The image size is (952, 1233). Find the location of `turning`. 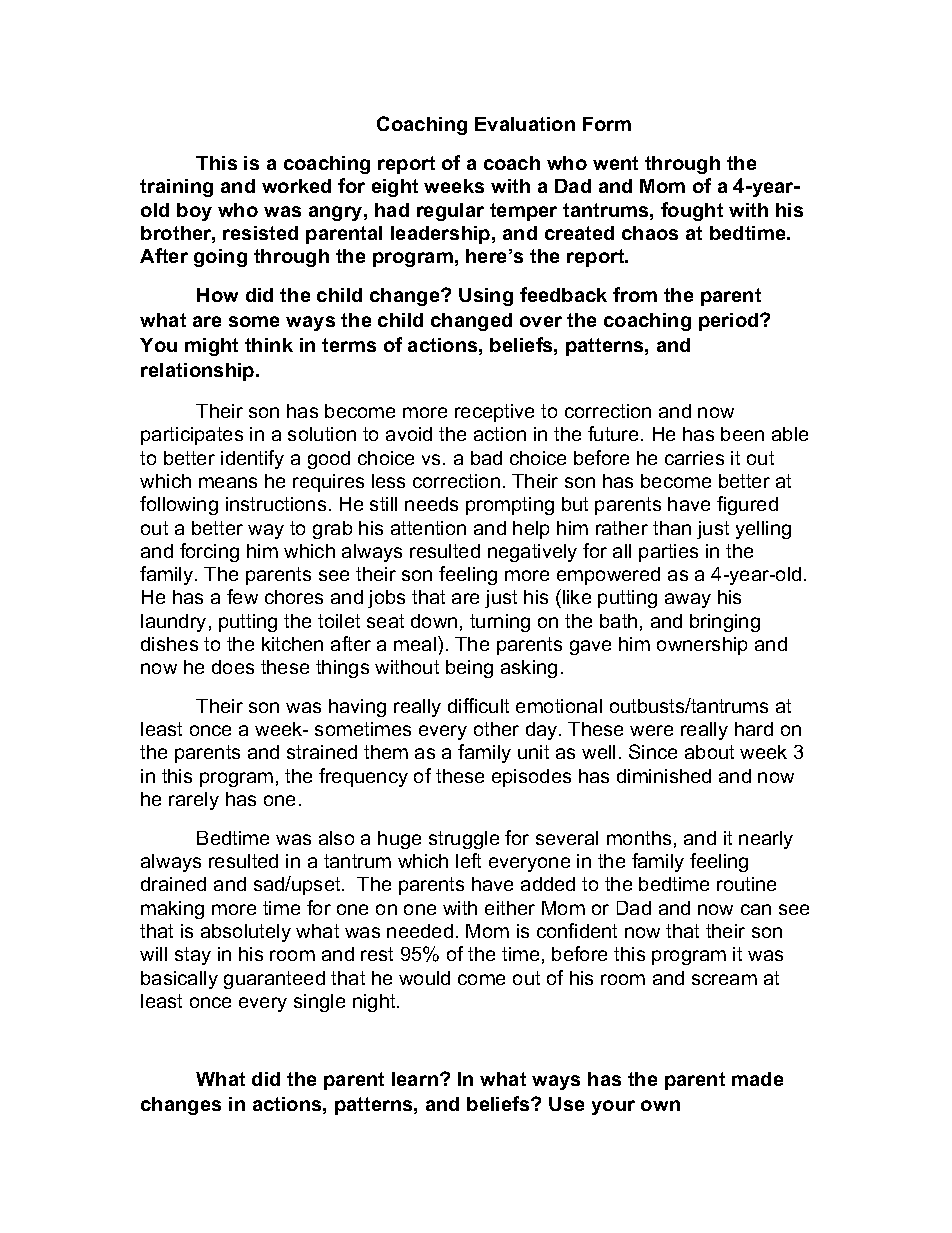

turning is located at coordinates (500, 623).
